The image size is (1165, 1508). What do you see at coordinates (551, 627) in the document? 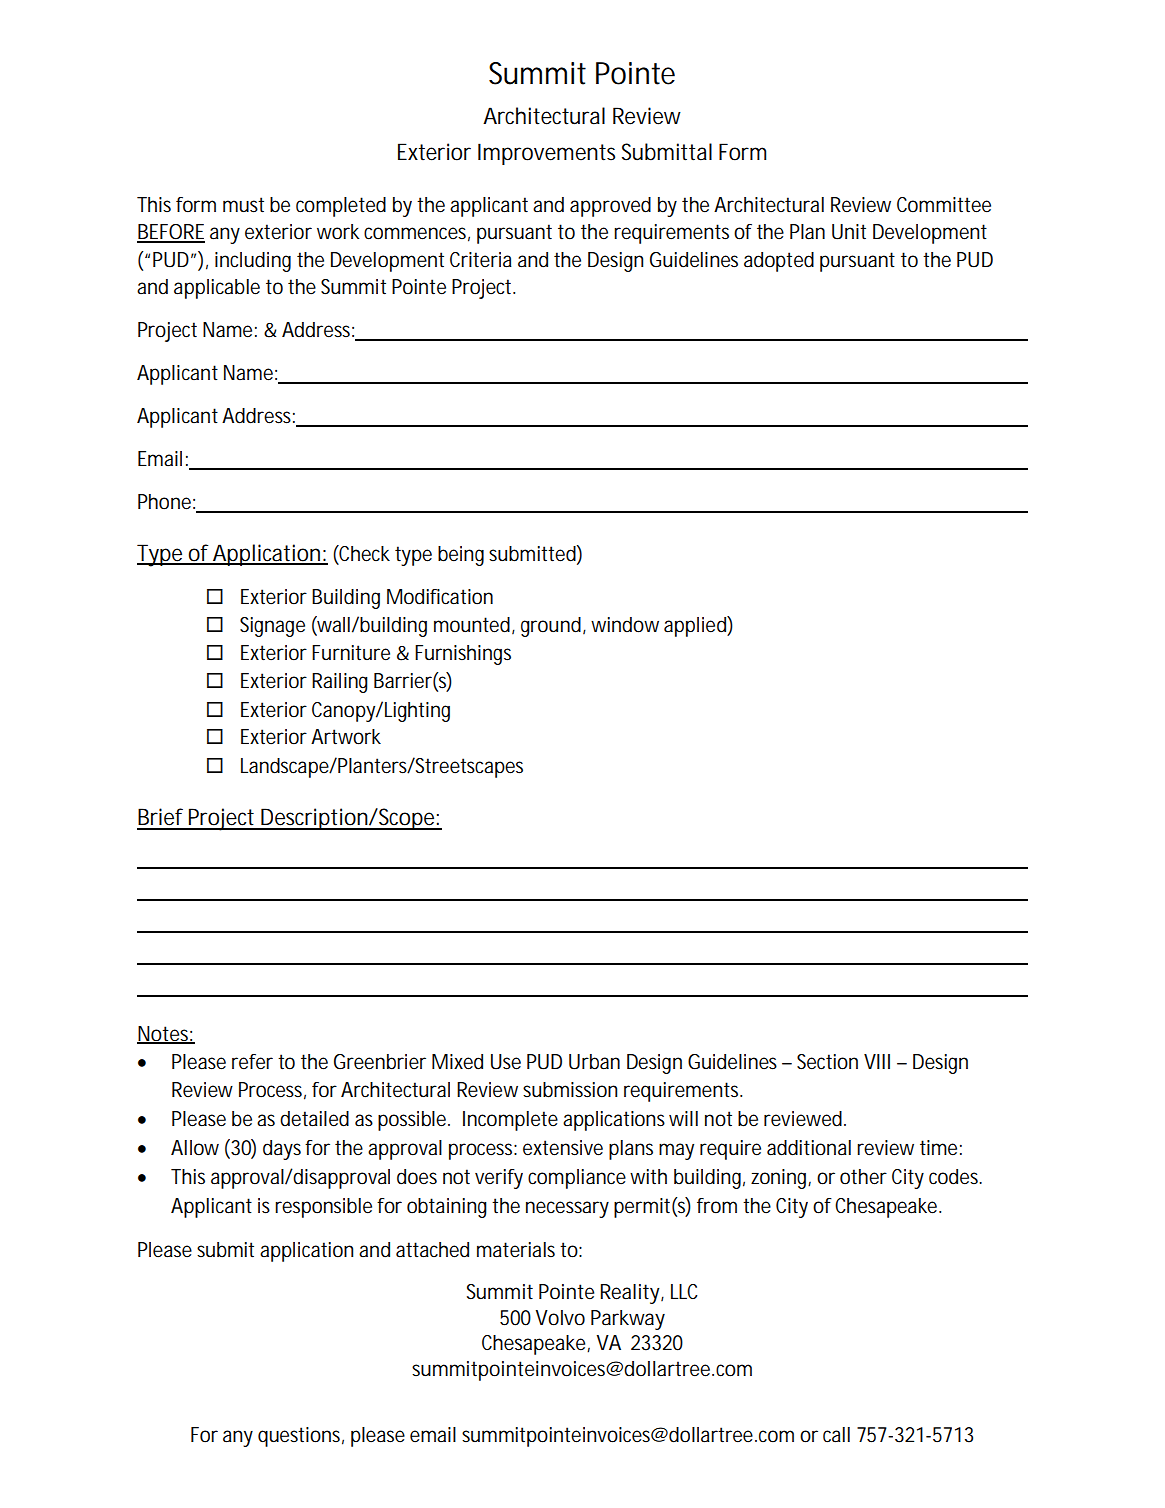
I see `ground` at bounding box center [551, 627].
